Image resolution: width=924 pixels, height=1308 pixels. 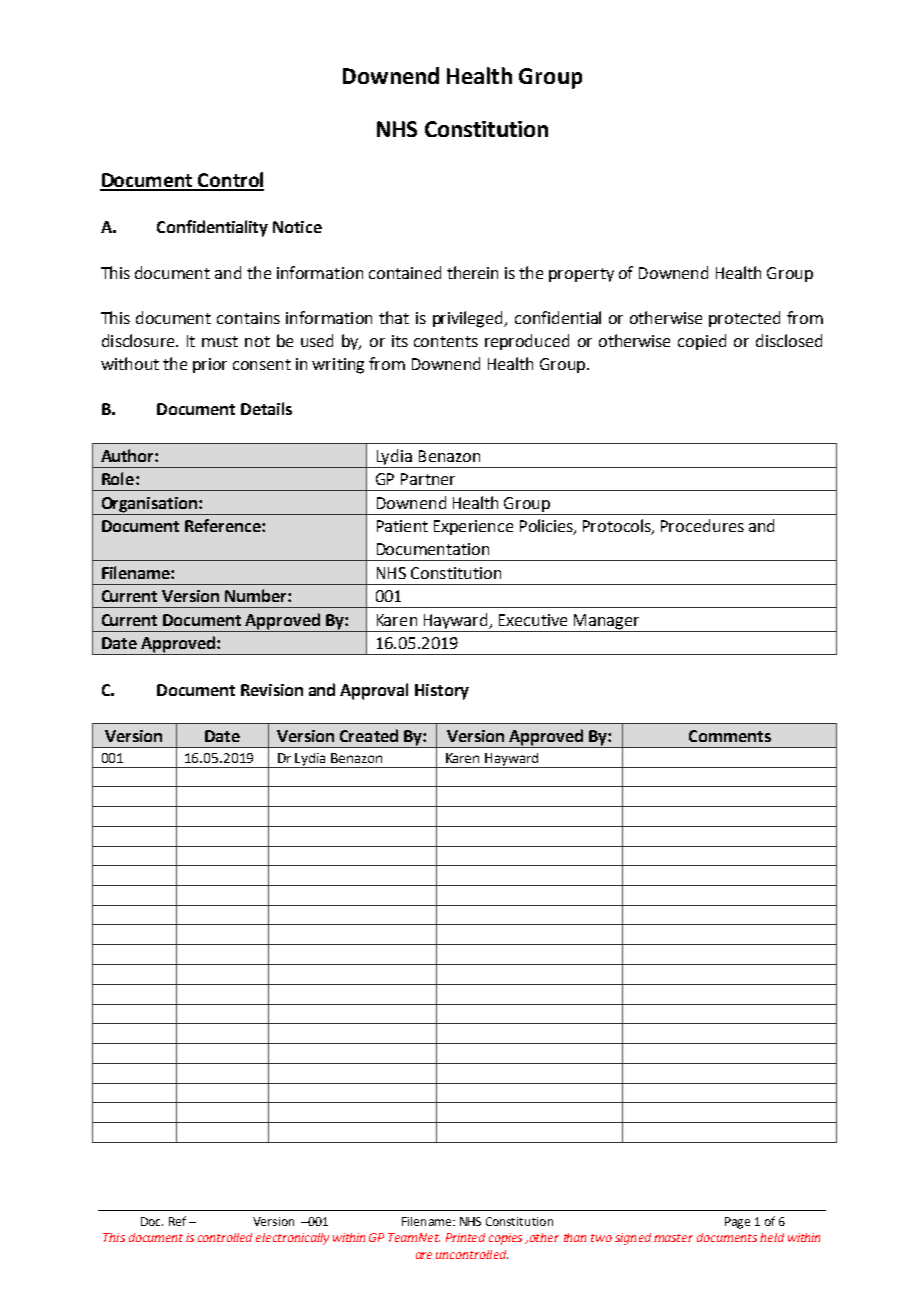 What do you see at coordinates (442, 692) in the screenshot?
I see `History` at bounding box center [442, 692].
